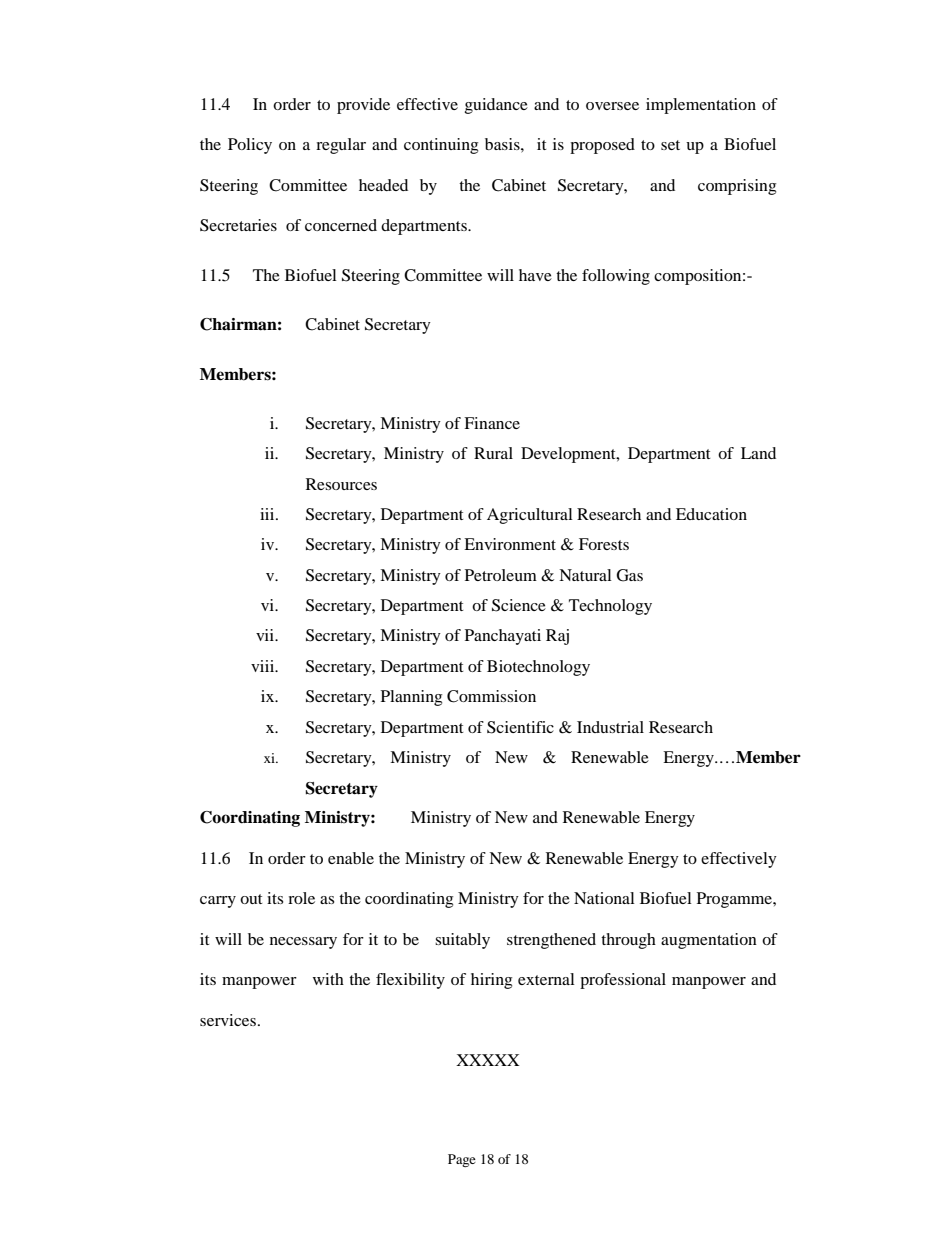 Image resolution: width=952 pixels, height=1234 pixels. What do you see at coordinates (462, 1160) in the screenshot?
I see `Page` at bounding box center [462, 1160].
